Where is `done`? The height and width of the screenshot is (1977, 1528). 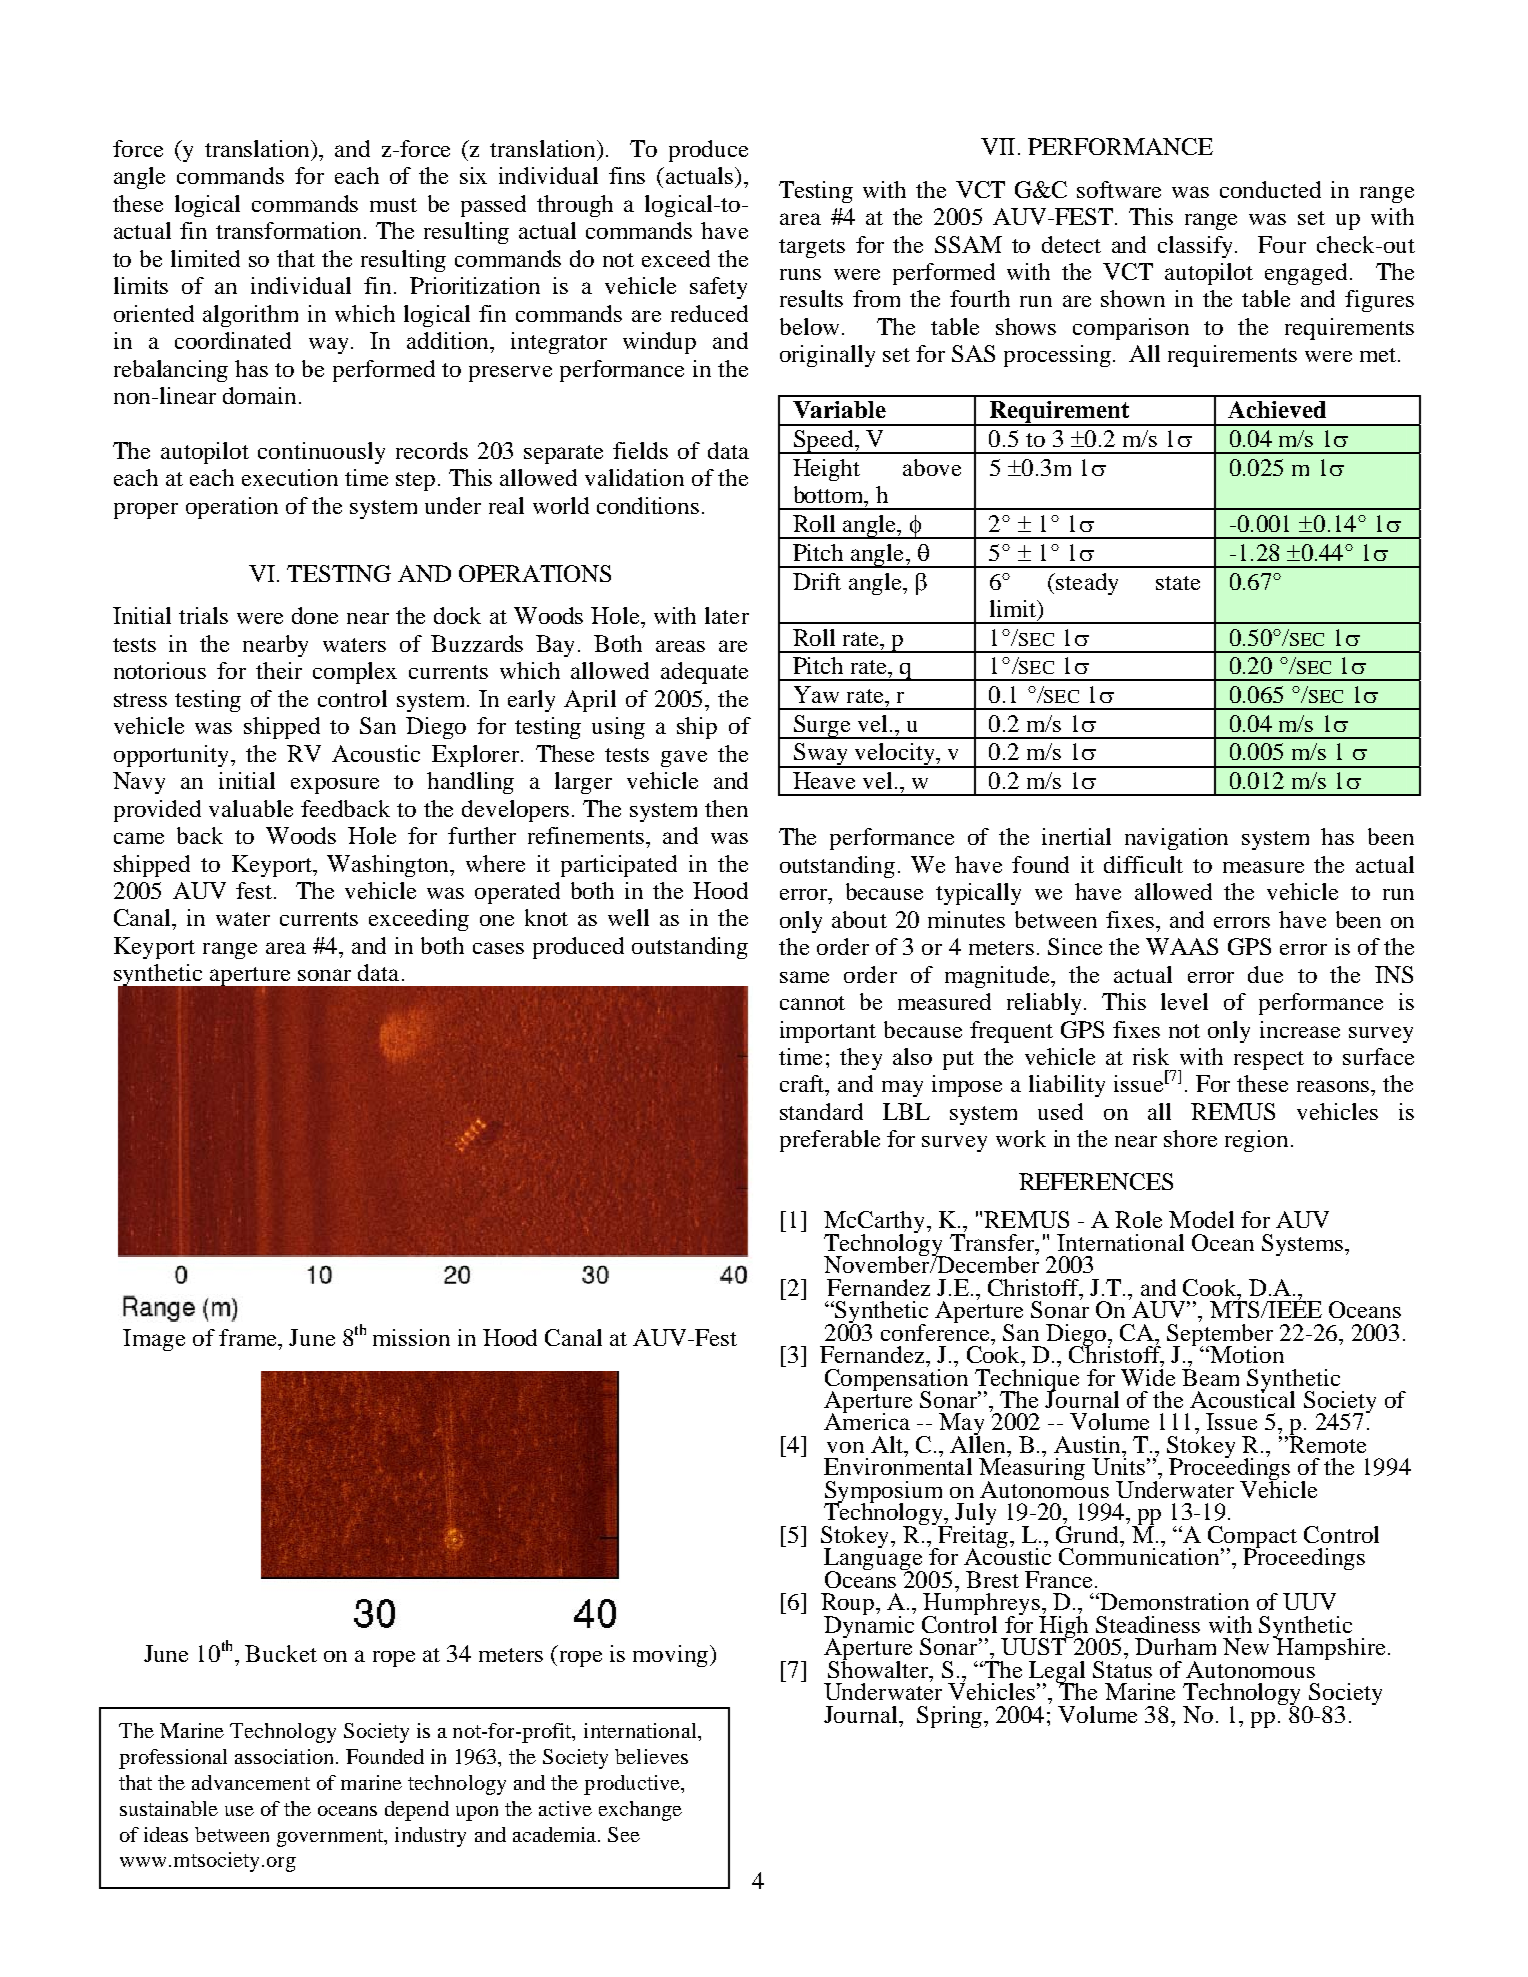
done is located at coordinates (315, 615).
